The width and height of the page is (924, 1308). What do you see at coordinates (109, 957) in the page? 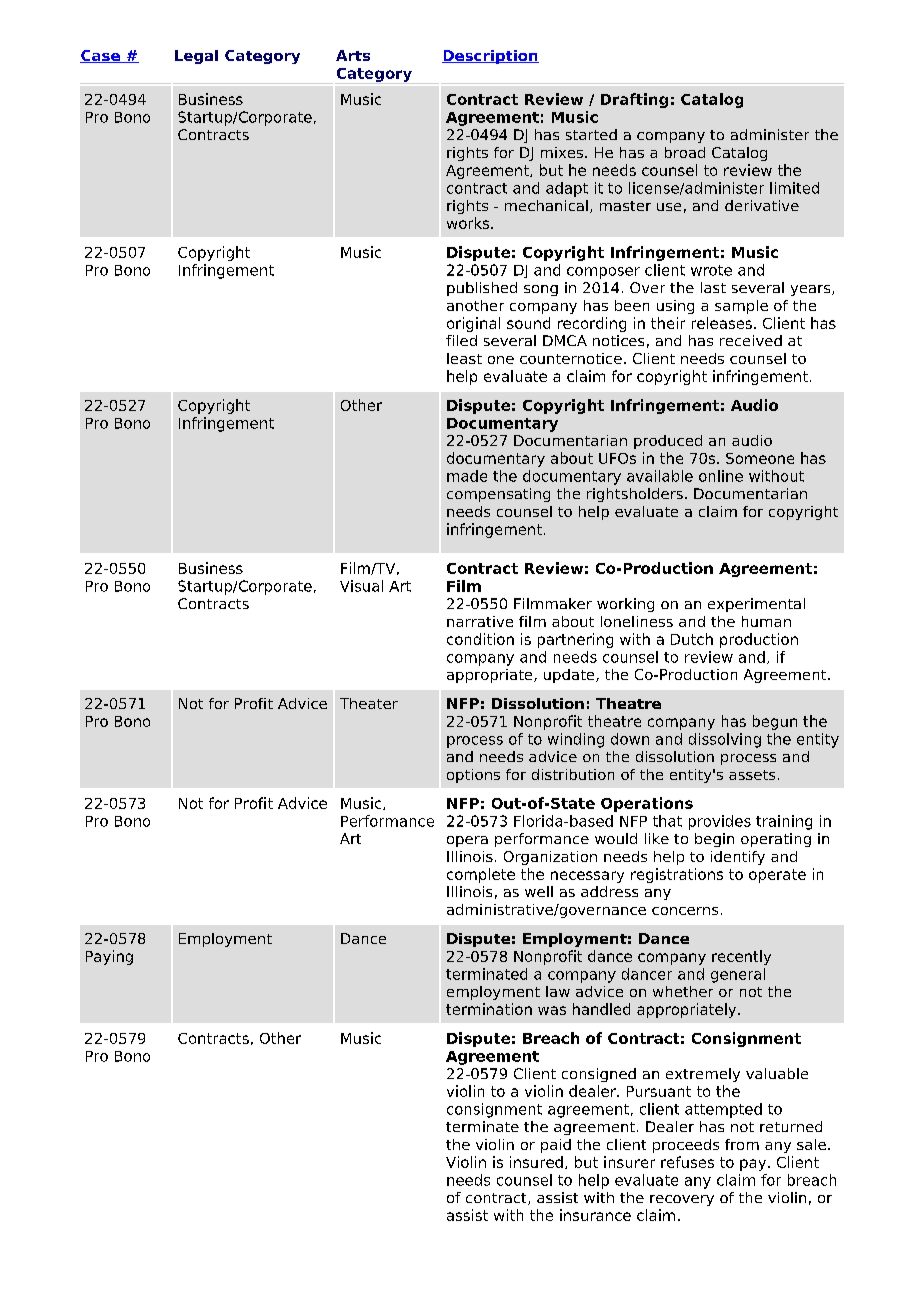
I see `Paying` at bounding box center [109, 957].
